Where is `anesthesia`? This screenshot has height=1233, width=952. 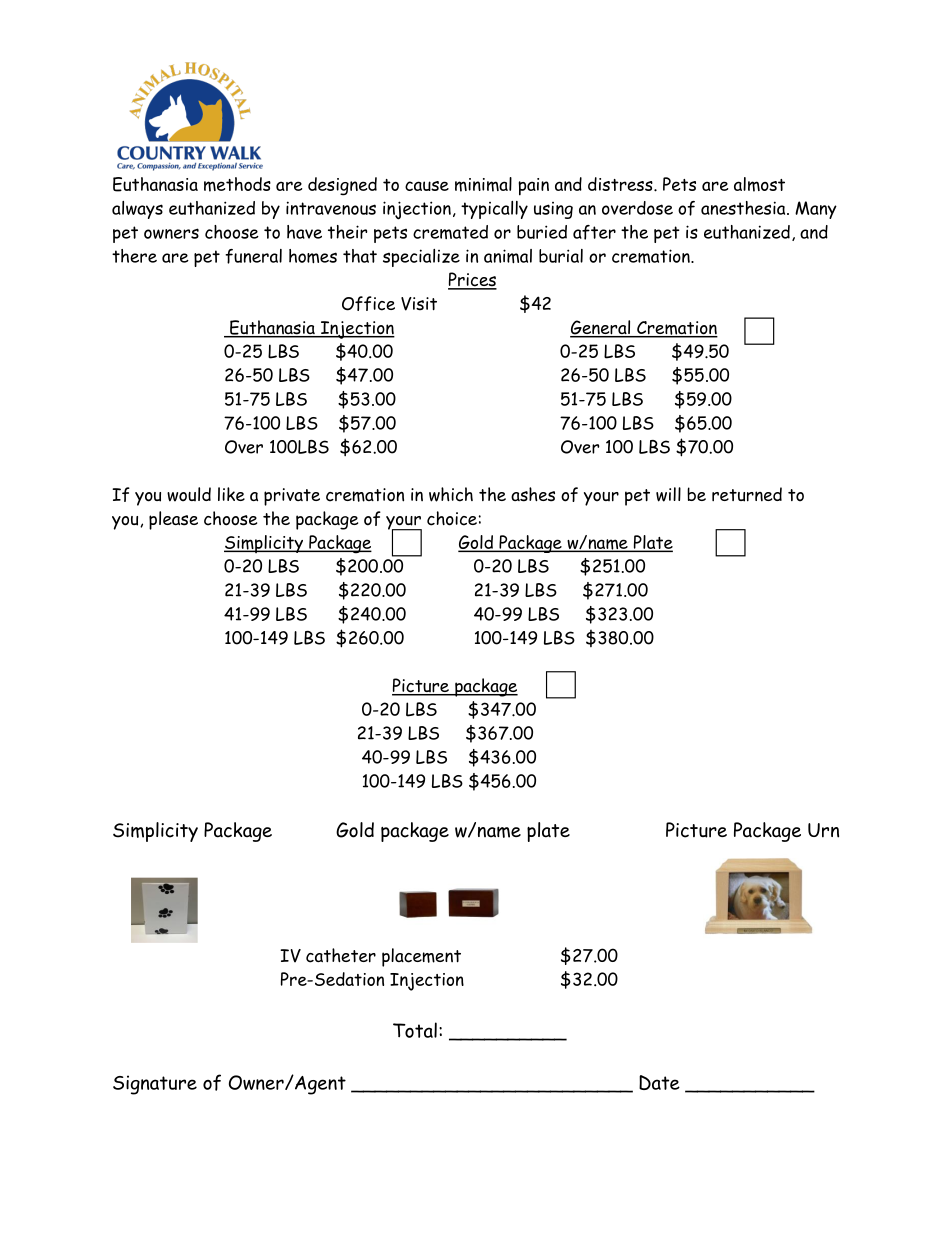
anesthesia is located at coordinates (744, 208).
